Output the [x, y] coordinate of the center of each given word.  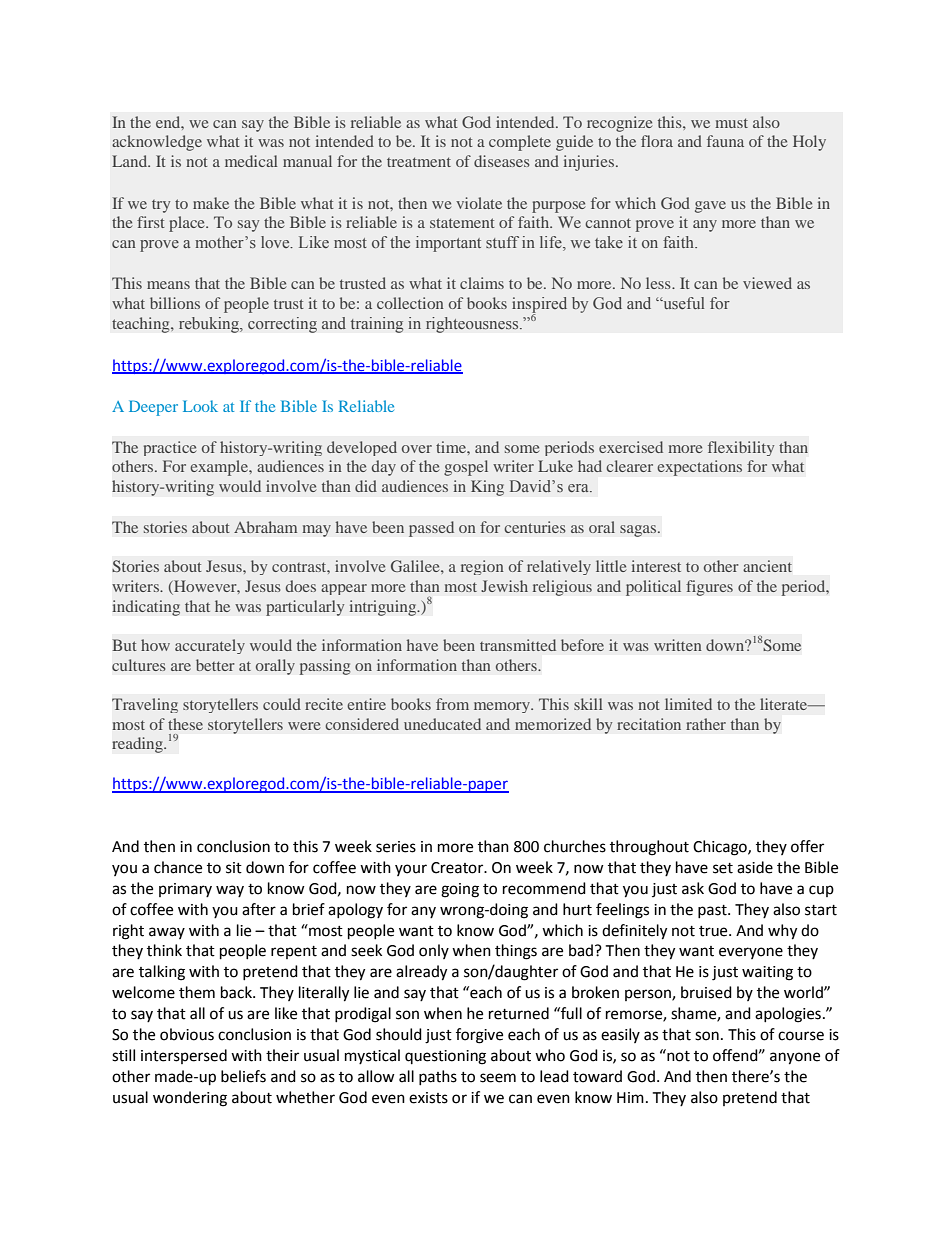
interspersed [184, 1056]
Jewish [504, 586]
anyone [795, 1058]
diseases [502, 161]
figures [709, 588]
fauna [725, 141]
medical [251, 161]
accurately [210, 646]
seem [498, 1078]
